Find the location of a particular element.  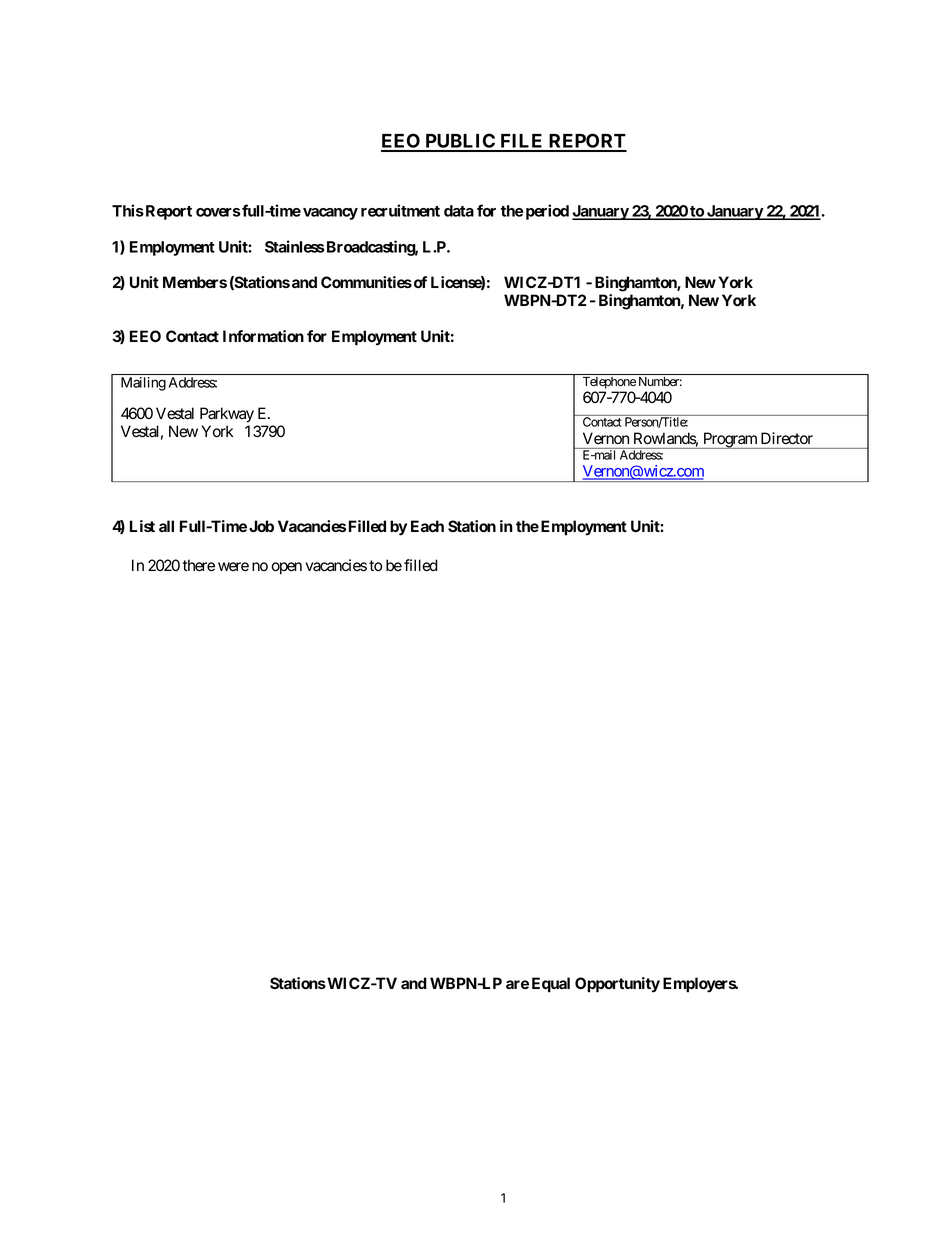

are is located at coordinates (517, 984).
